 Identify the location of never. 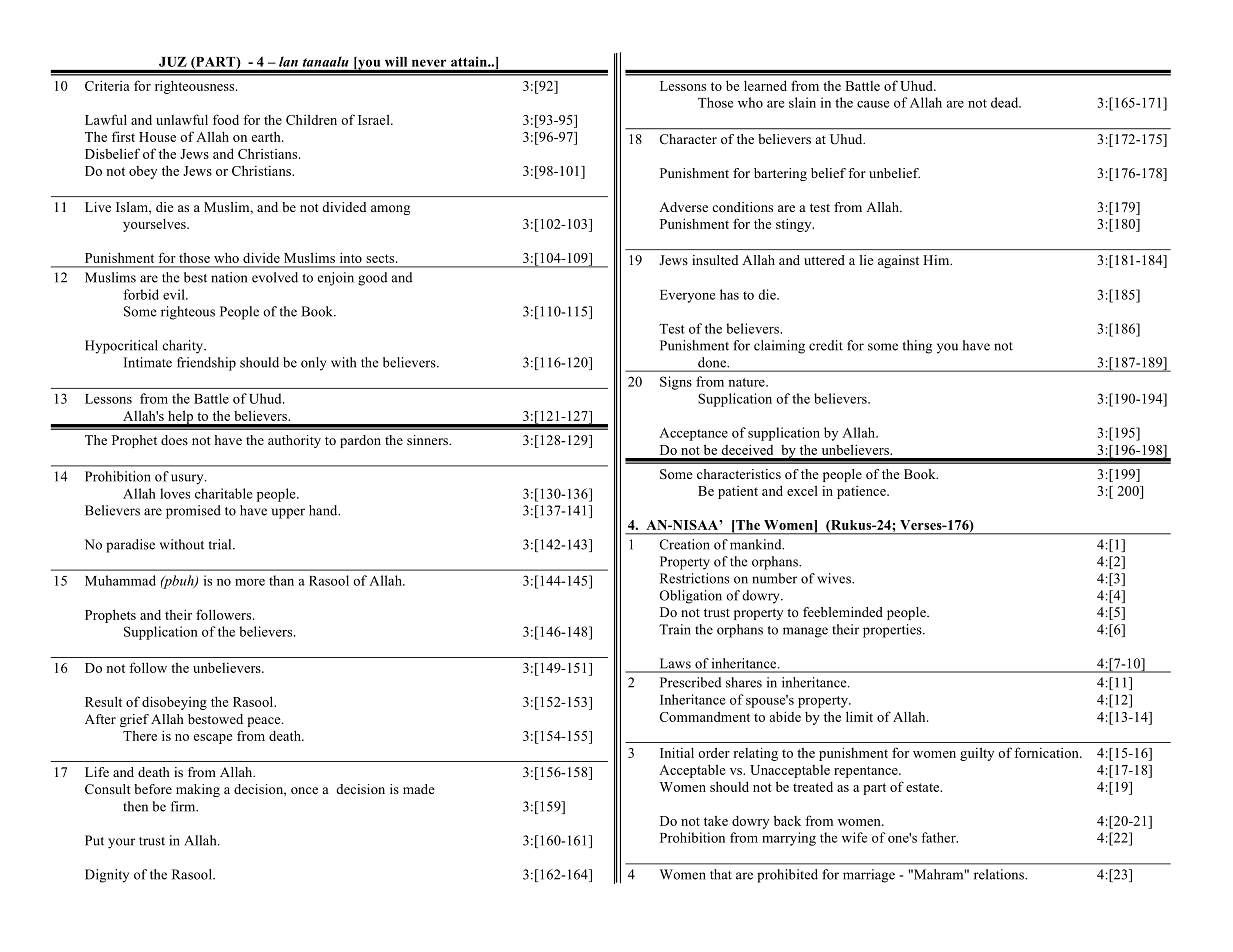
(429, 63).
